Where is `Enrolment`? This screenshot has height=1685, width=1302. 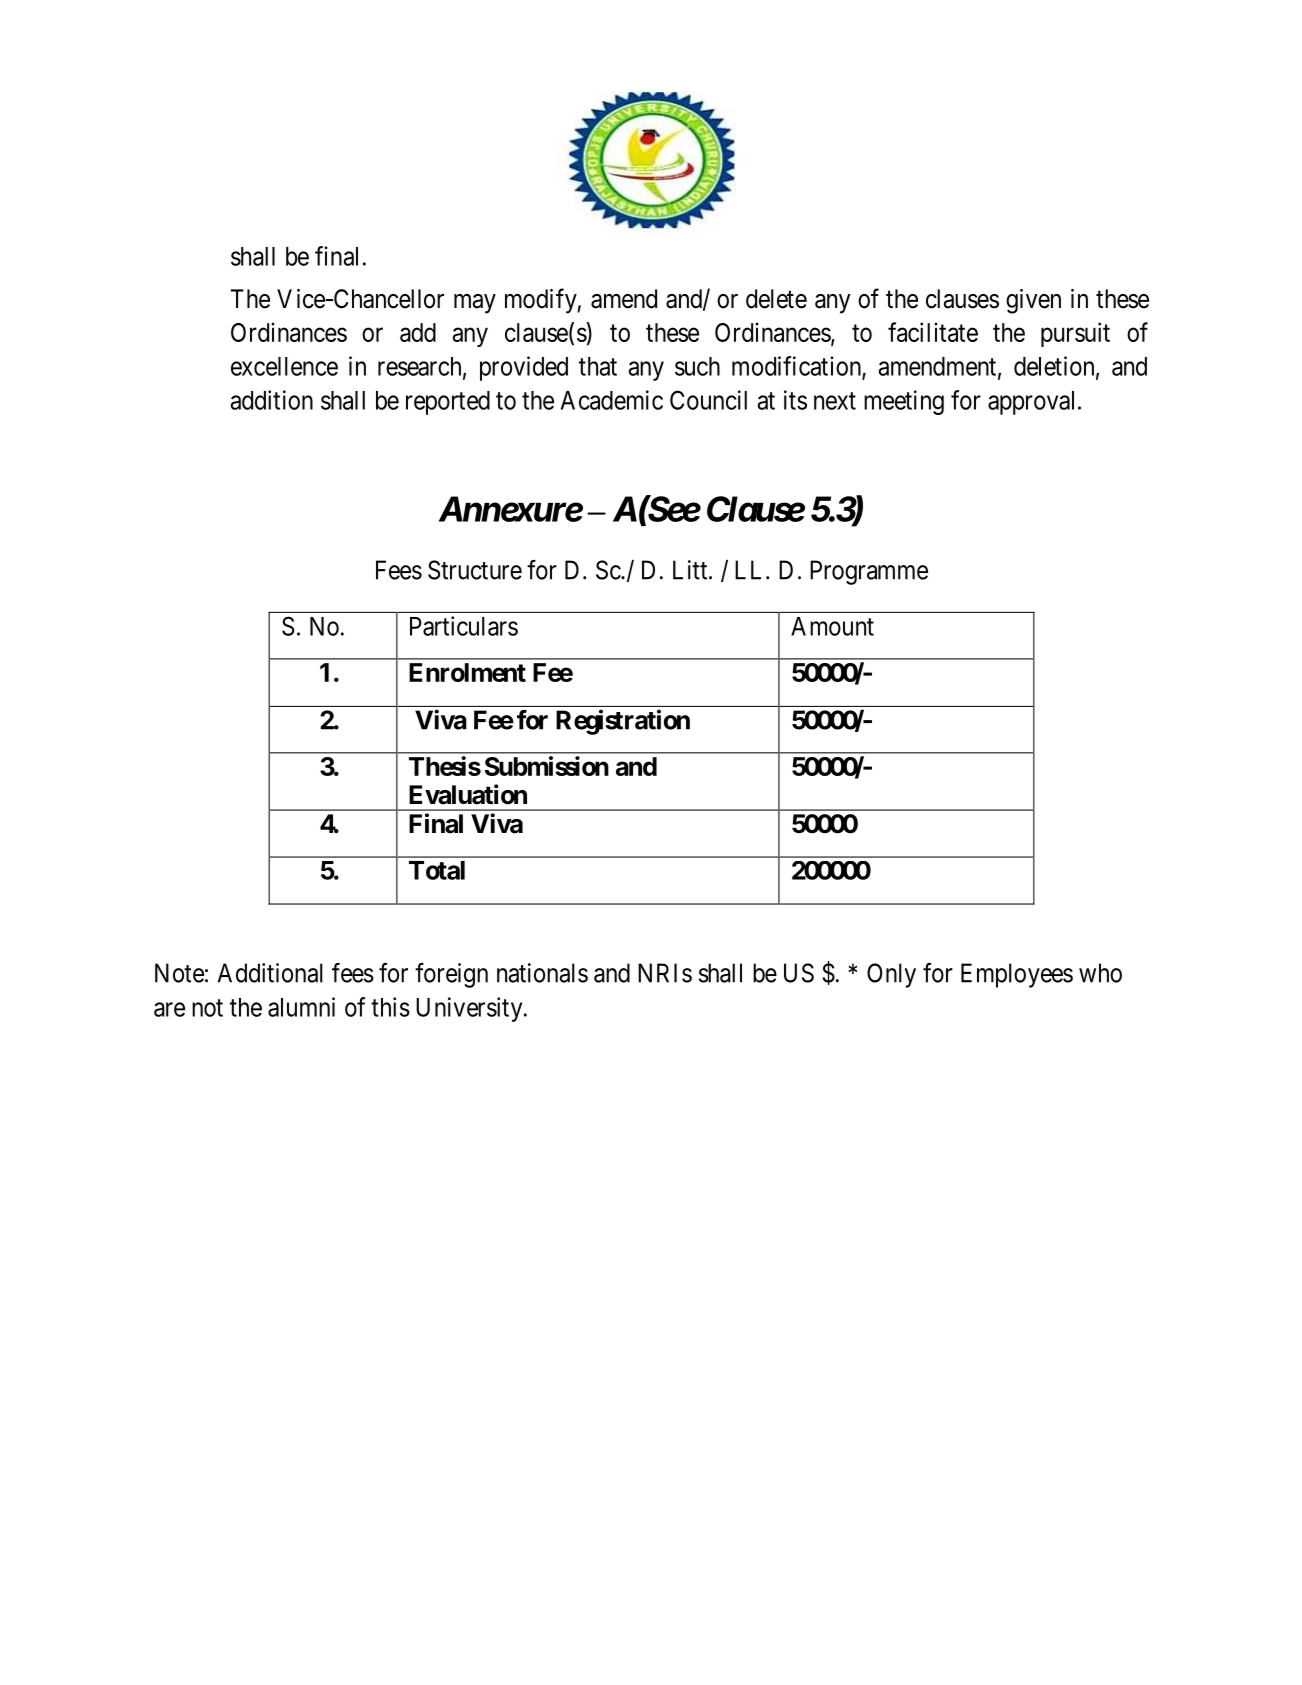 Enrolment is located at coordinates (467, 672).
